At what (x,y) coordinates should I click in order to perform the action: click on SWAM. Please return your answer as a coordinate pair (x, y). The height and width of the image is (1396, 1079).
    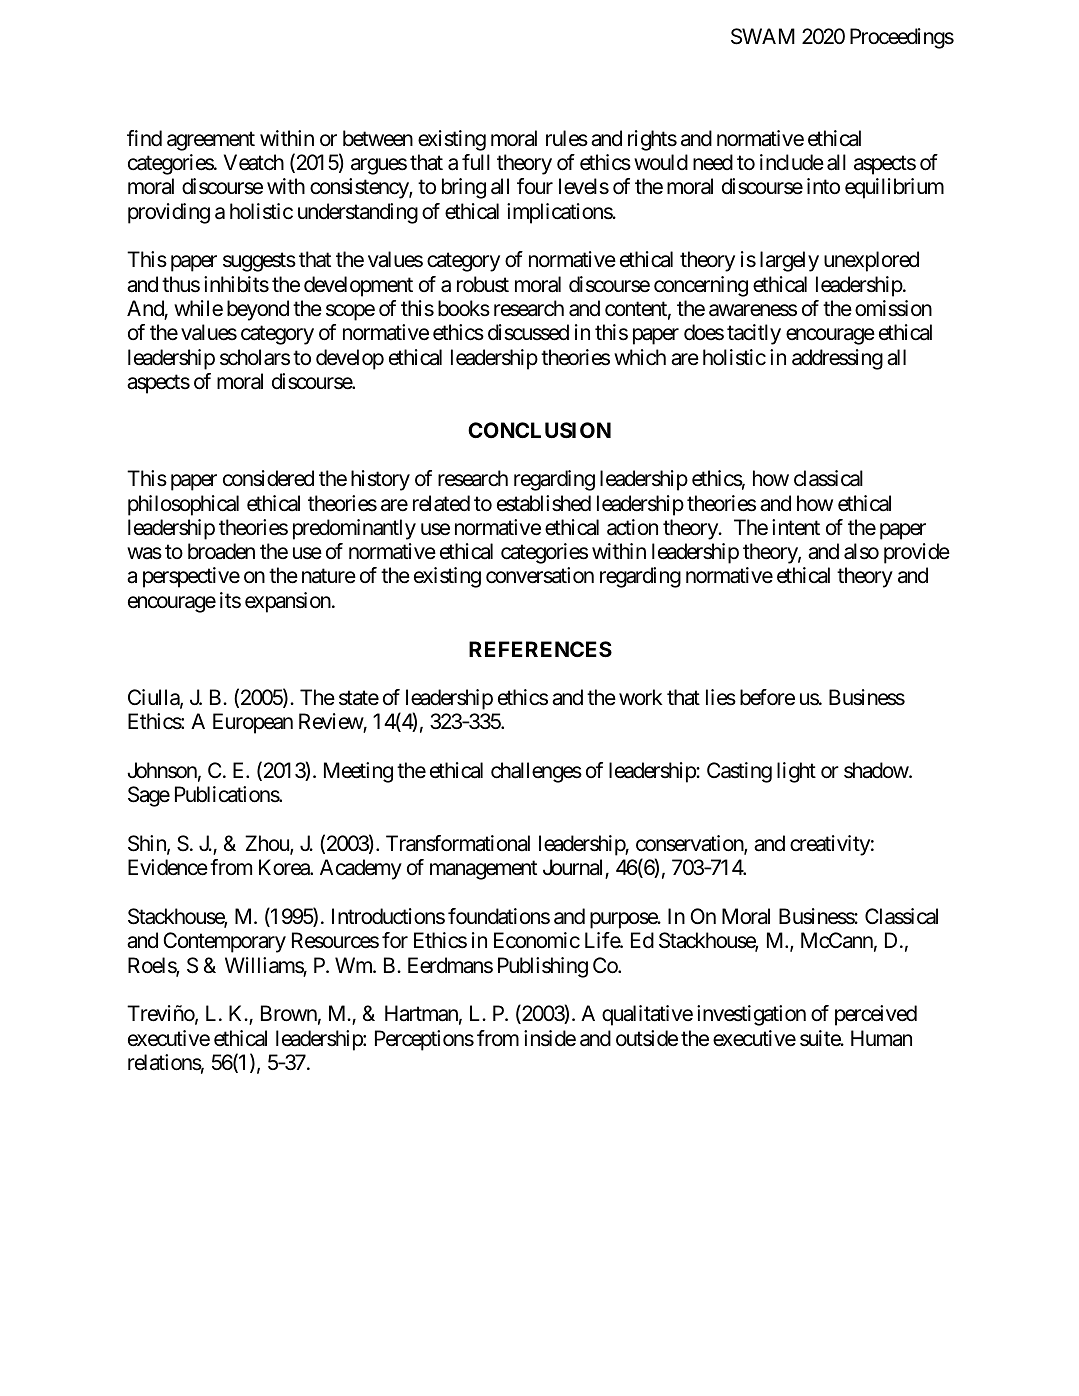
    Looking at the image, I should click on (763, 36).
